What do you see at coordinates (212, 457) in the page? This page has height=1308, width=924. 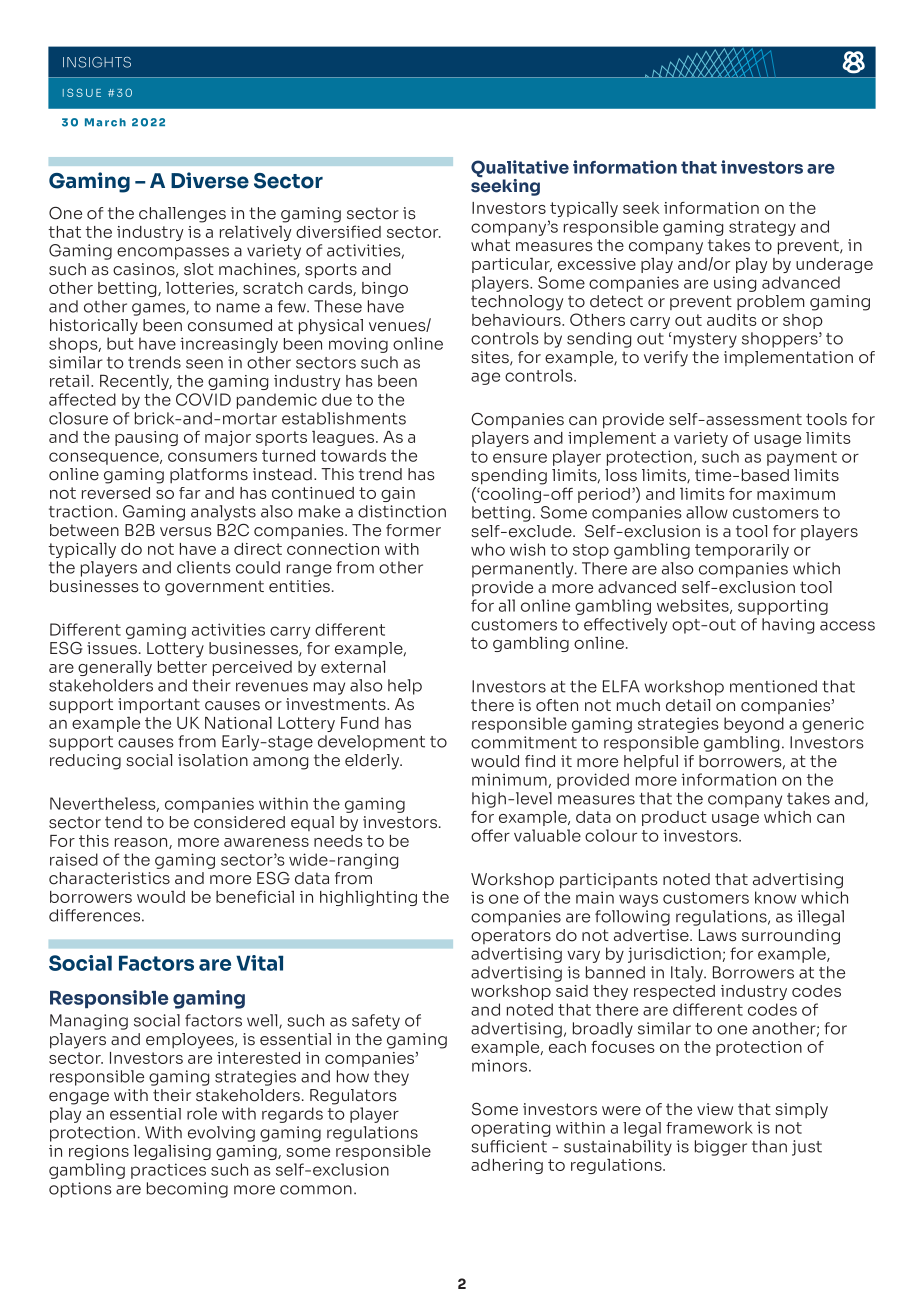 I see `consumers` at bounding box center [212, 457].
